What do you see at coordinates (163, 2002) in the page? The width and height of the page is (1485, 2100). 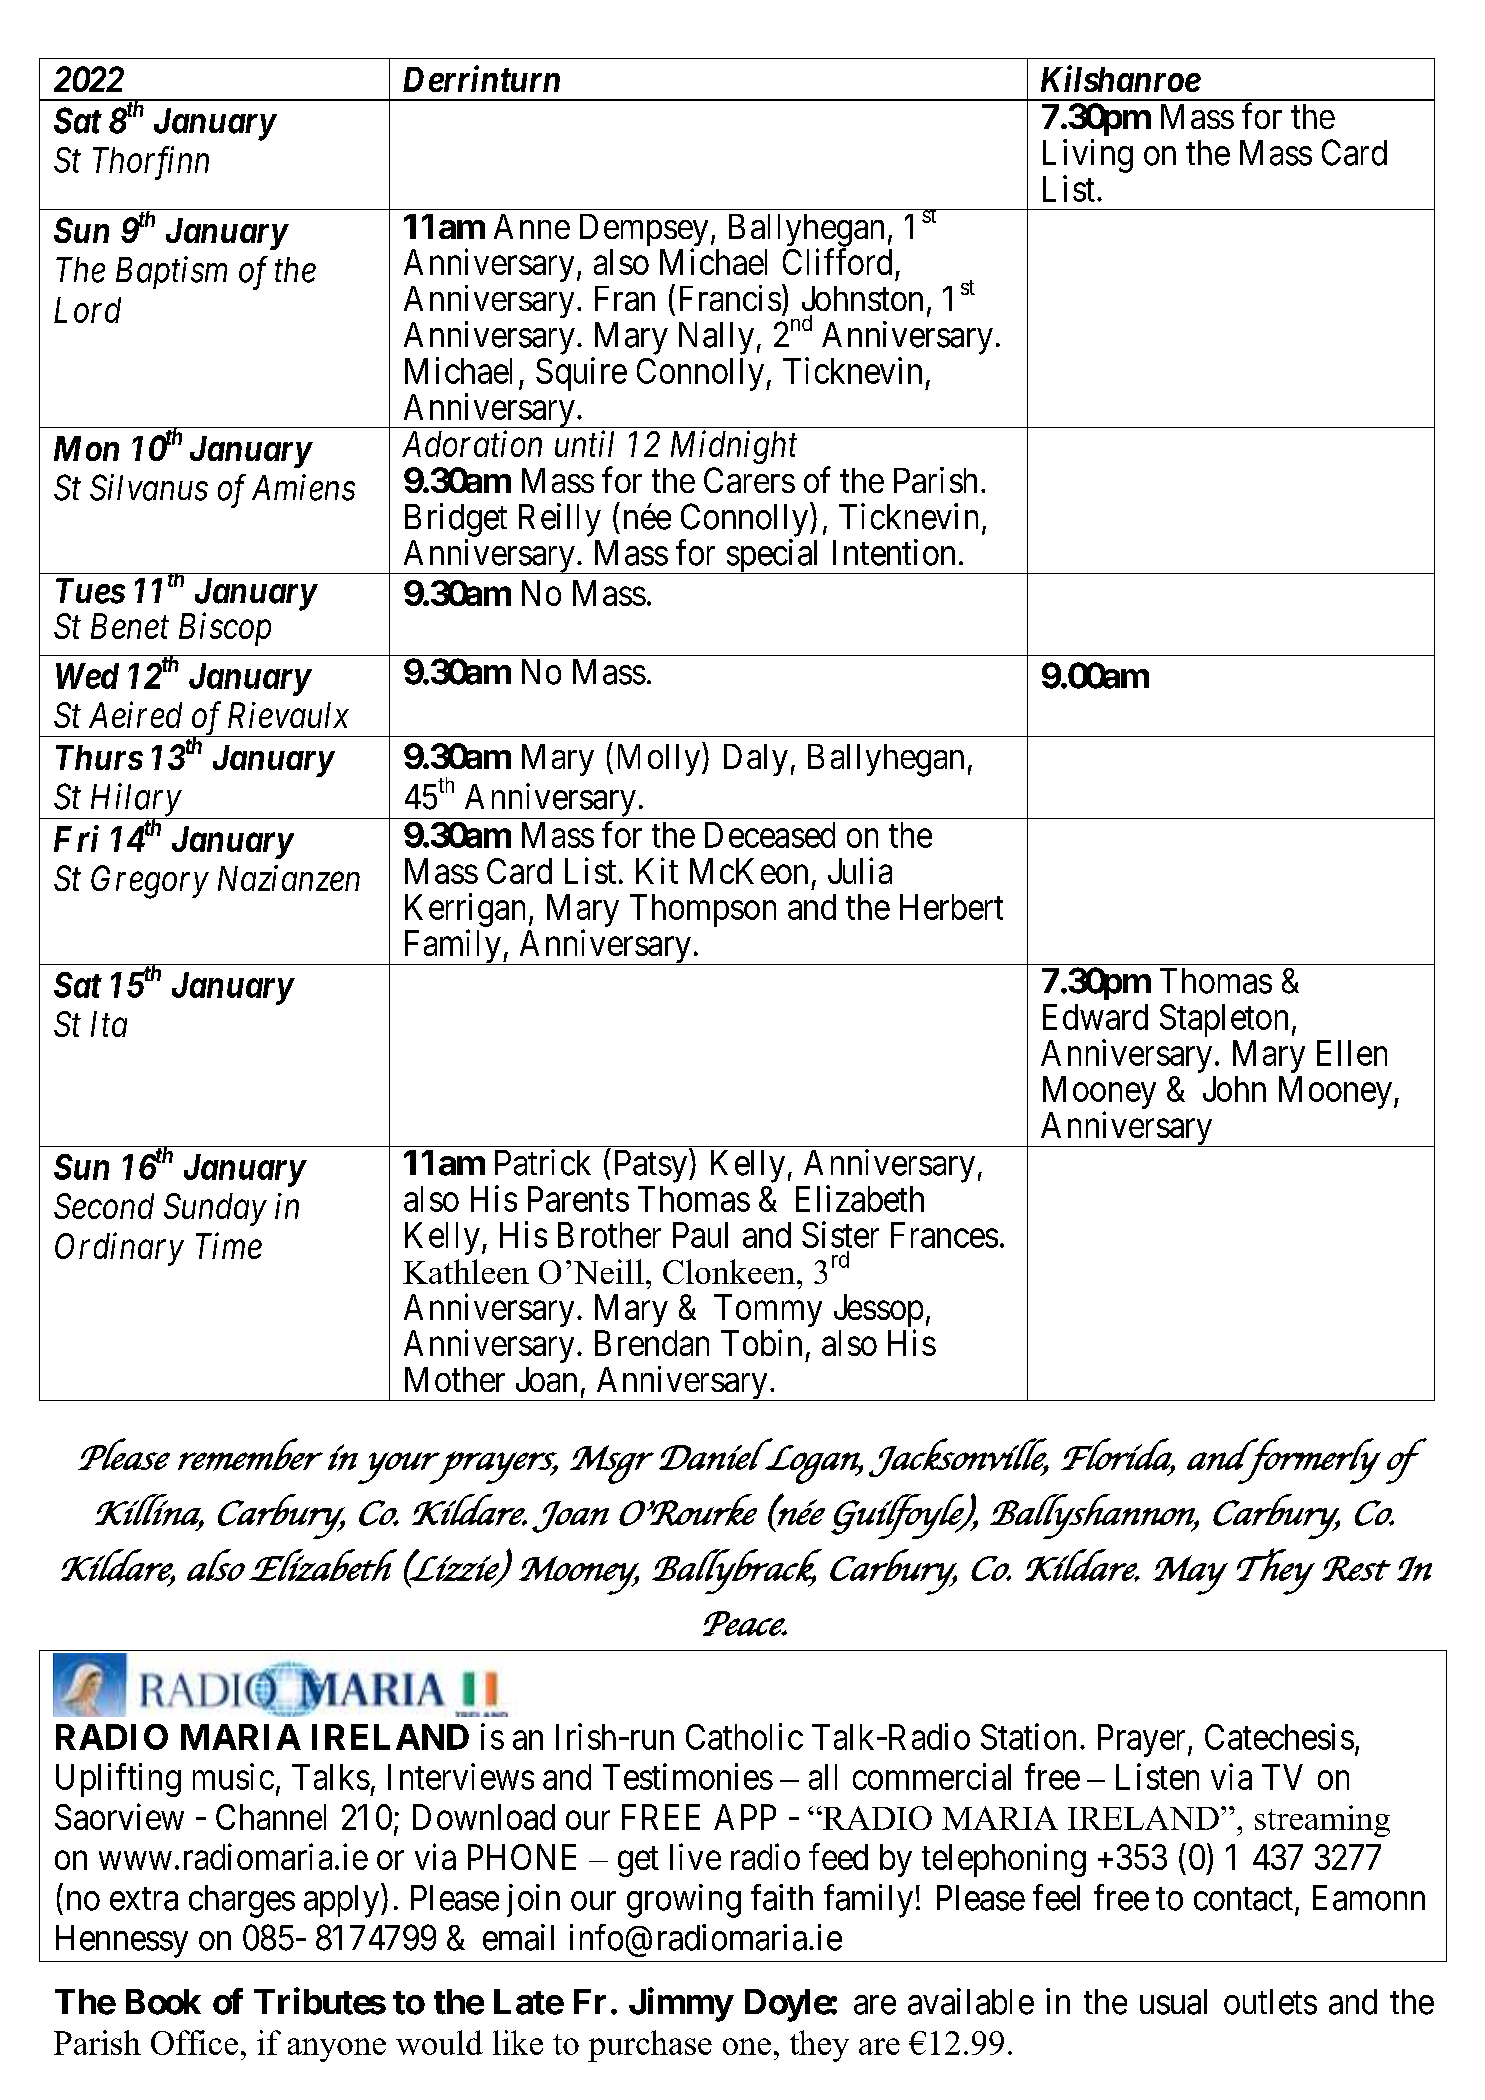 I see `Book` at bounding box center [163, 2002].
